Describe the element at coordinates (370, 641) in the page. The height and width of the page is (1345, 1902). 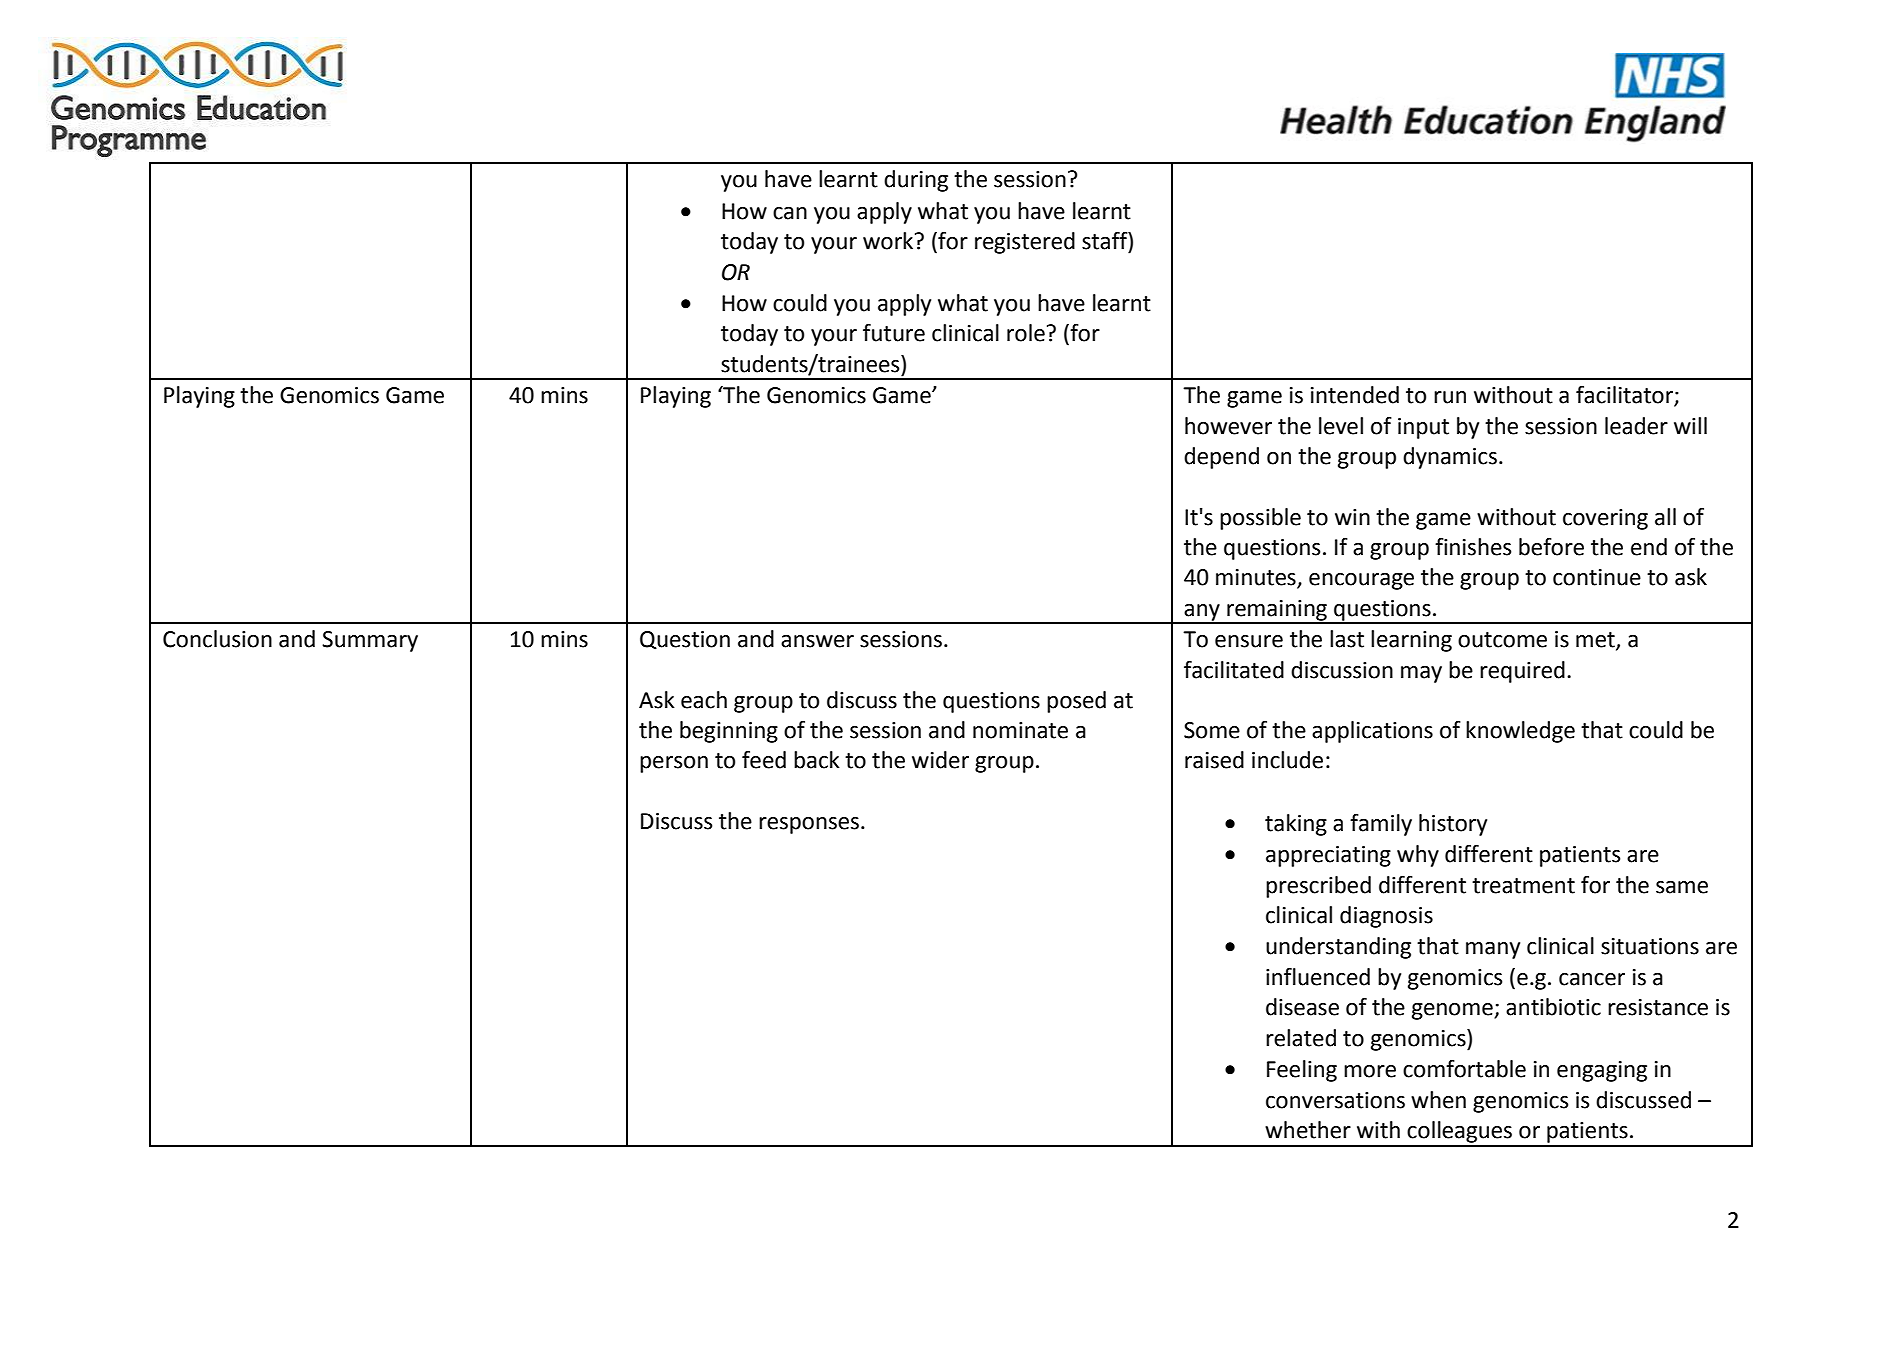
I see `Summary` at that location.
